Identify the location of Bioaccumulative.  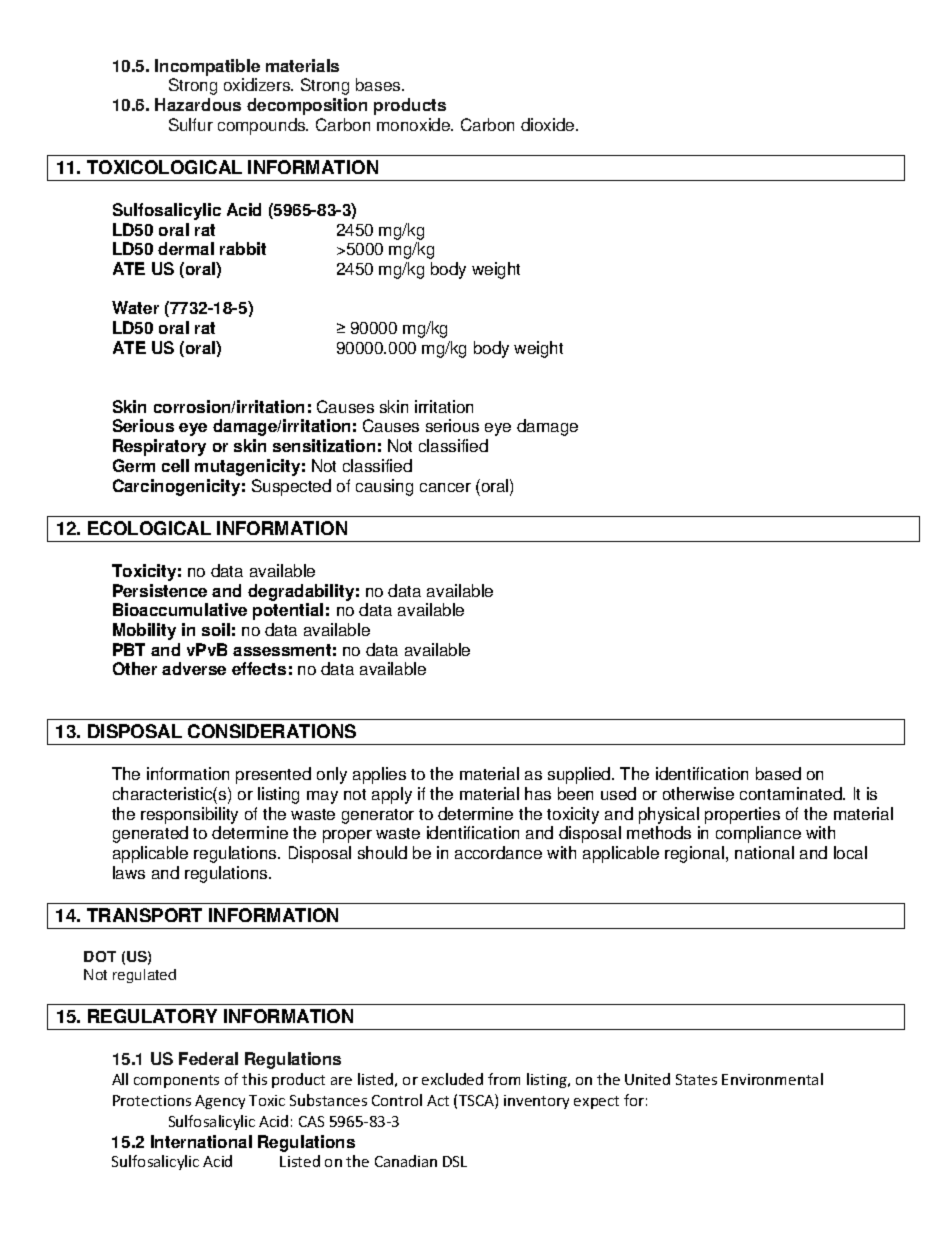
(180, 609).
